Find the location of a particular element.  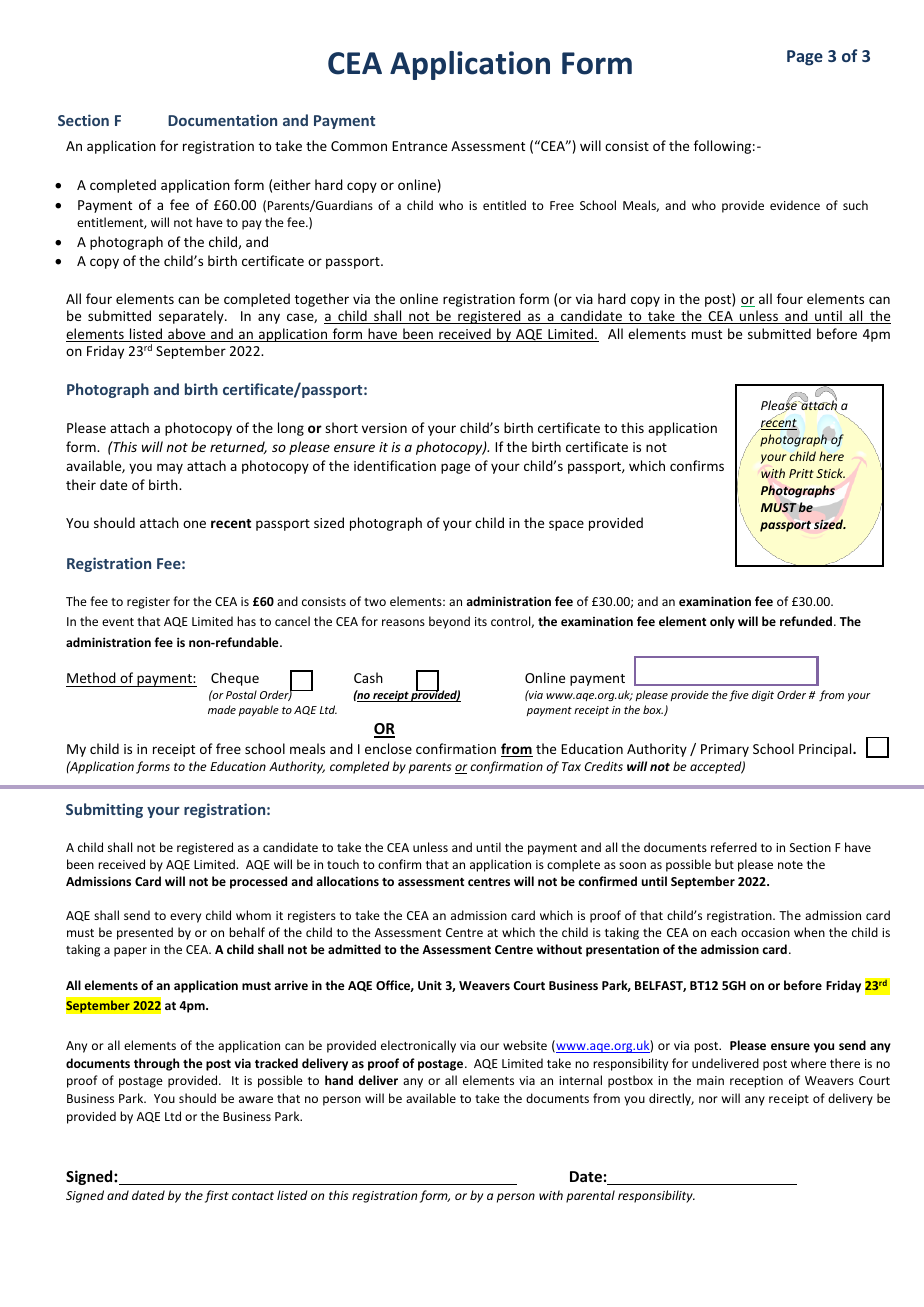

Submitting is located at coordinates (104, 810).
